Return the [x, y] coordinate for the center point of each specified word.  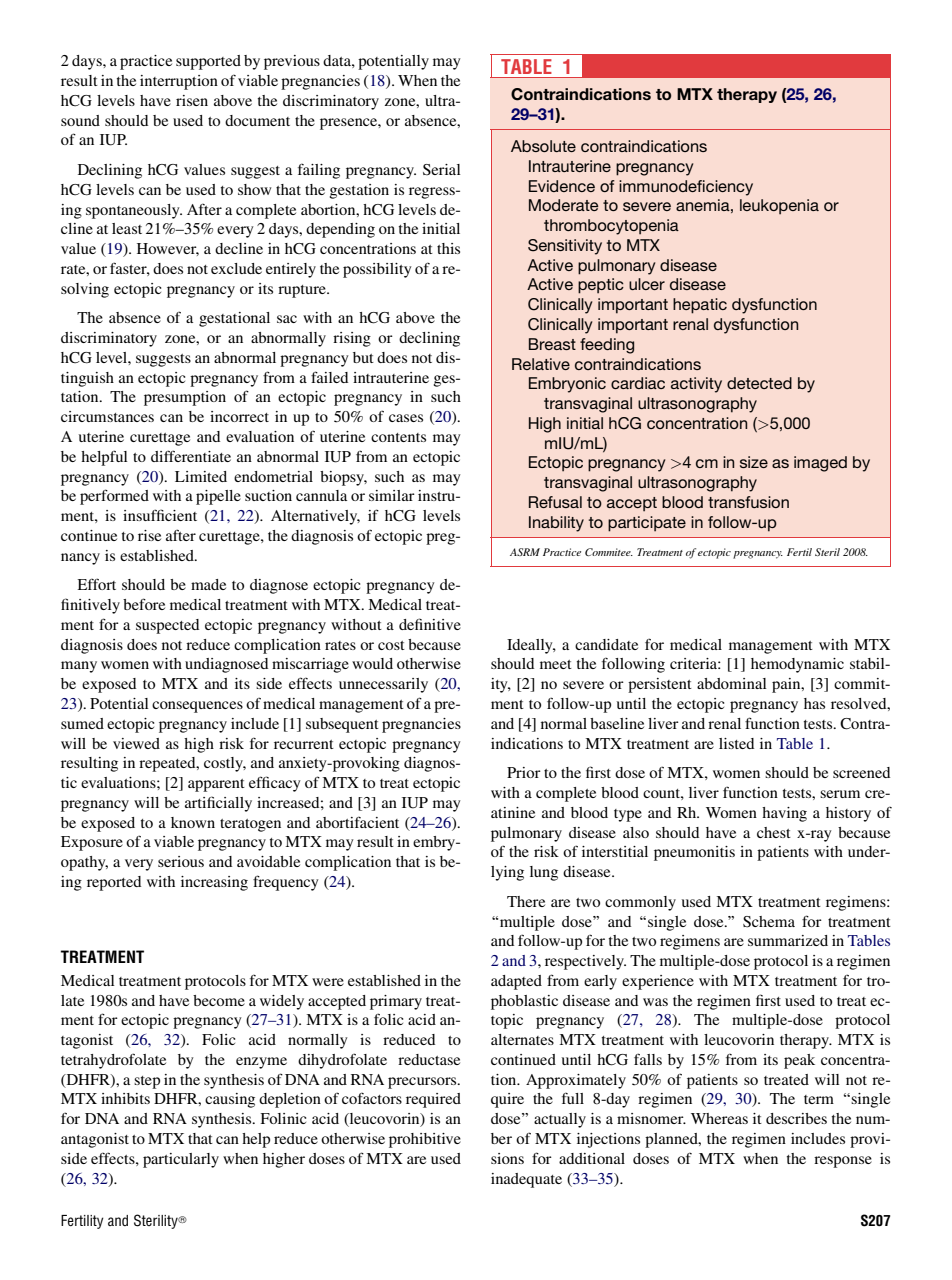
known [193, 822]
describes [796, 1118]
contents [398, 437]
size [754, 462]
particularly [181, 1160]
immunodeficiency [686, 188]
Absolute [543, 146]
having [784, 814]
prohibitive [425, 1140]
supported [208, 62]
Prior [524, 772]
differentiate [191, 456]
